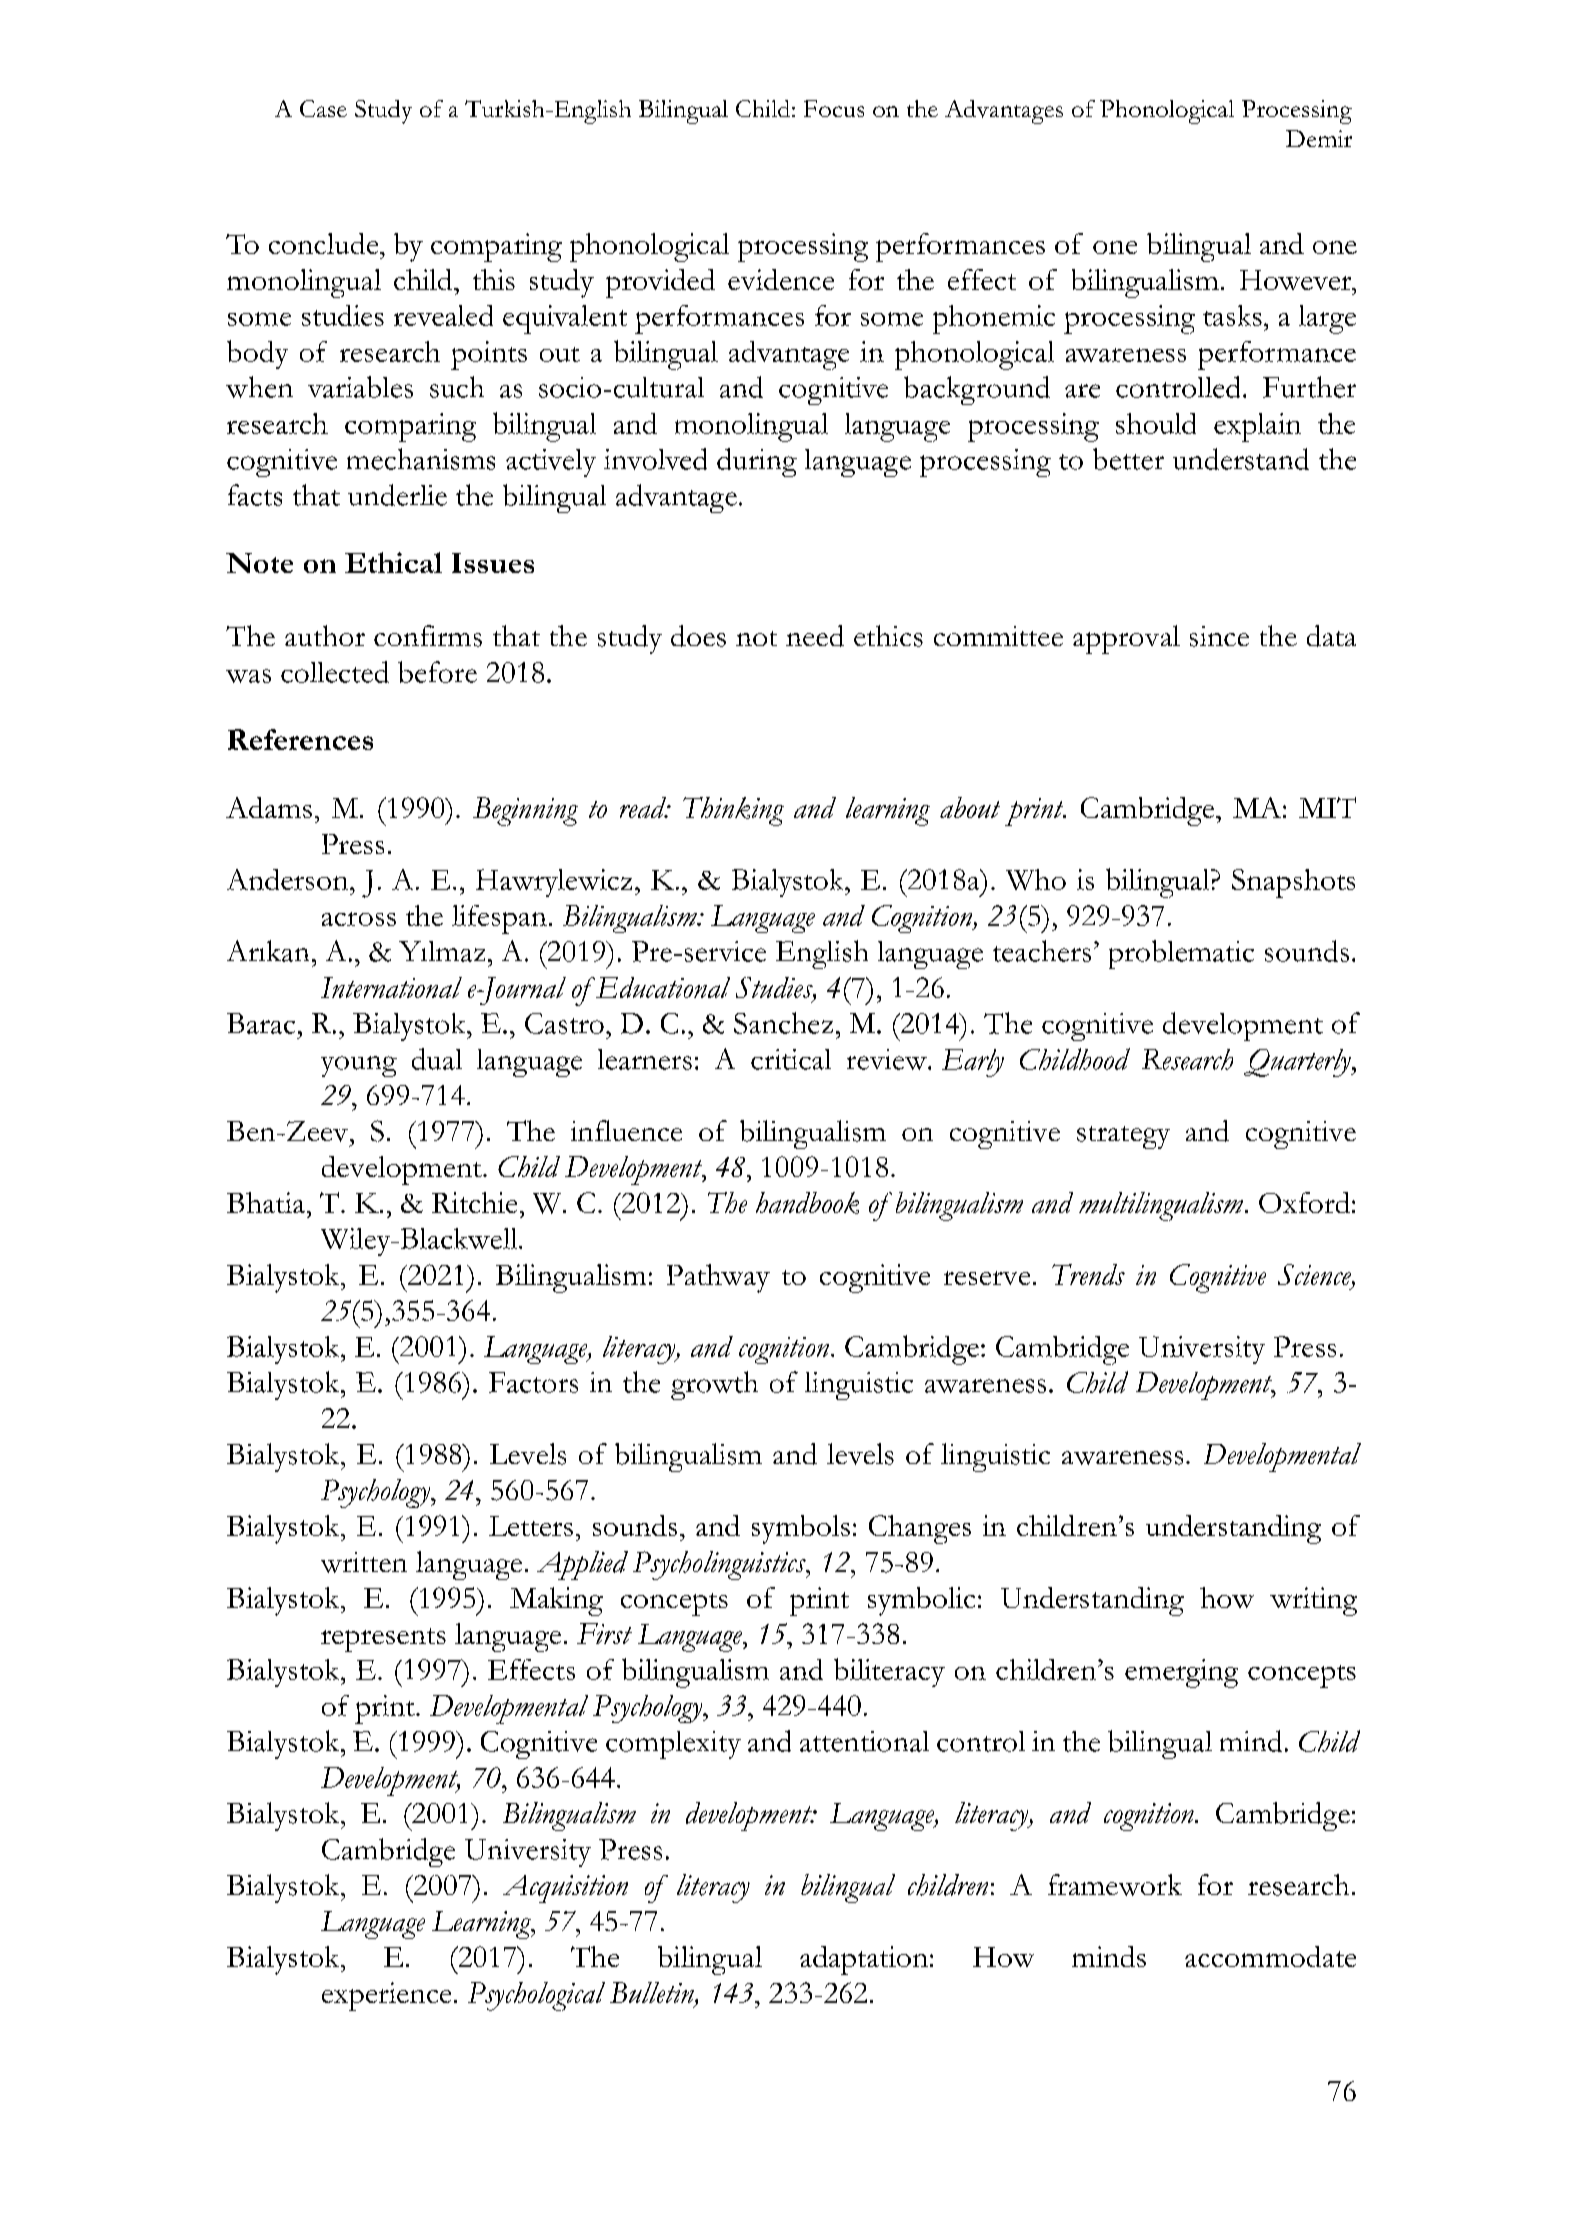 This document has width=1583, height=2239. I want to click on However, so click(1297, 280).
